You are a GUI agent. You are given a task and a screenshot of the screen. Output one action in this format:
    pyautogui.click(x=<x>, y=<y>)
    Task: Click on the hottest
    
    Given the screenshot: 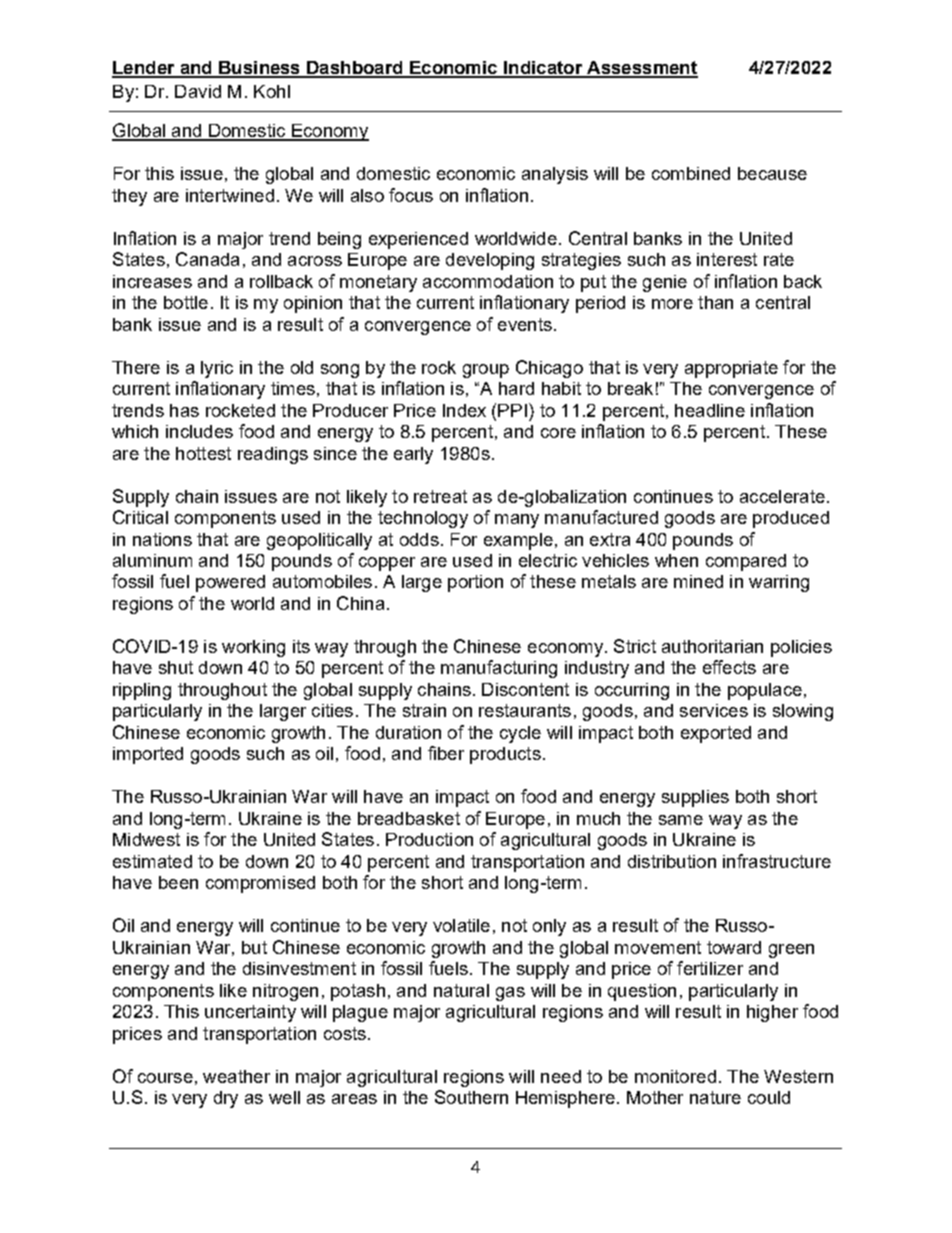 What is the action you would take?
    pyautogui.click(x=203, y=453)
